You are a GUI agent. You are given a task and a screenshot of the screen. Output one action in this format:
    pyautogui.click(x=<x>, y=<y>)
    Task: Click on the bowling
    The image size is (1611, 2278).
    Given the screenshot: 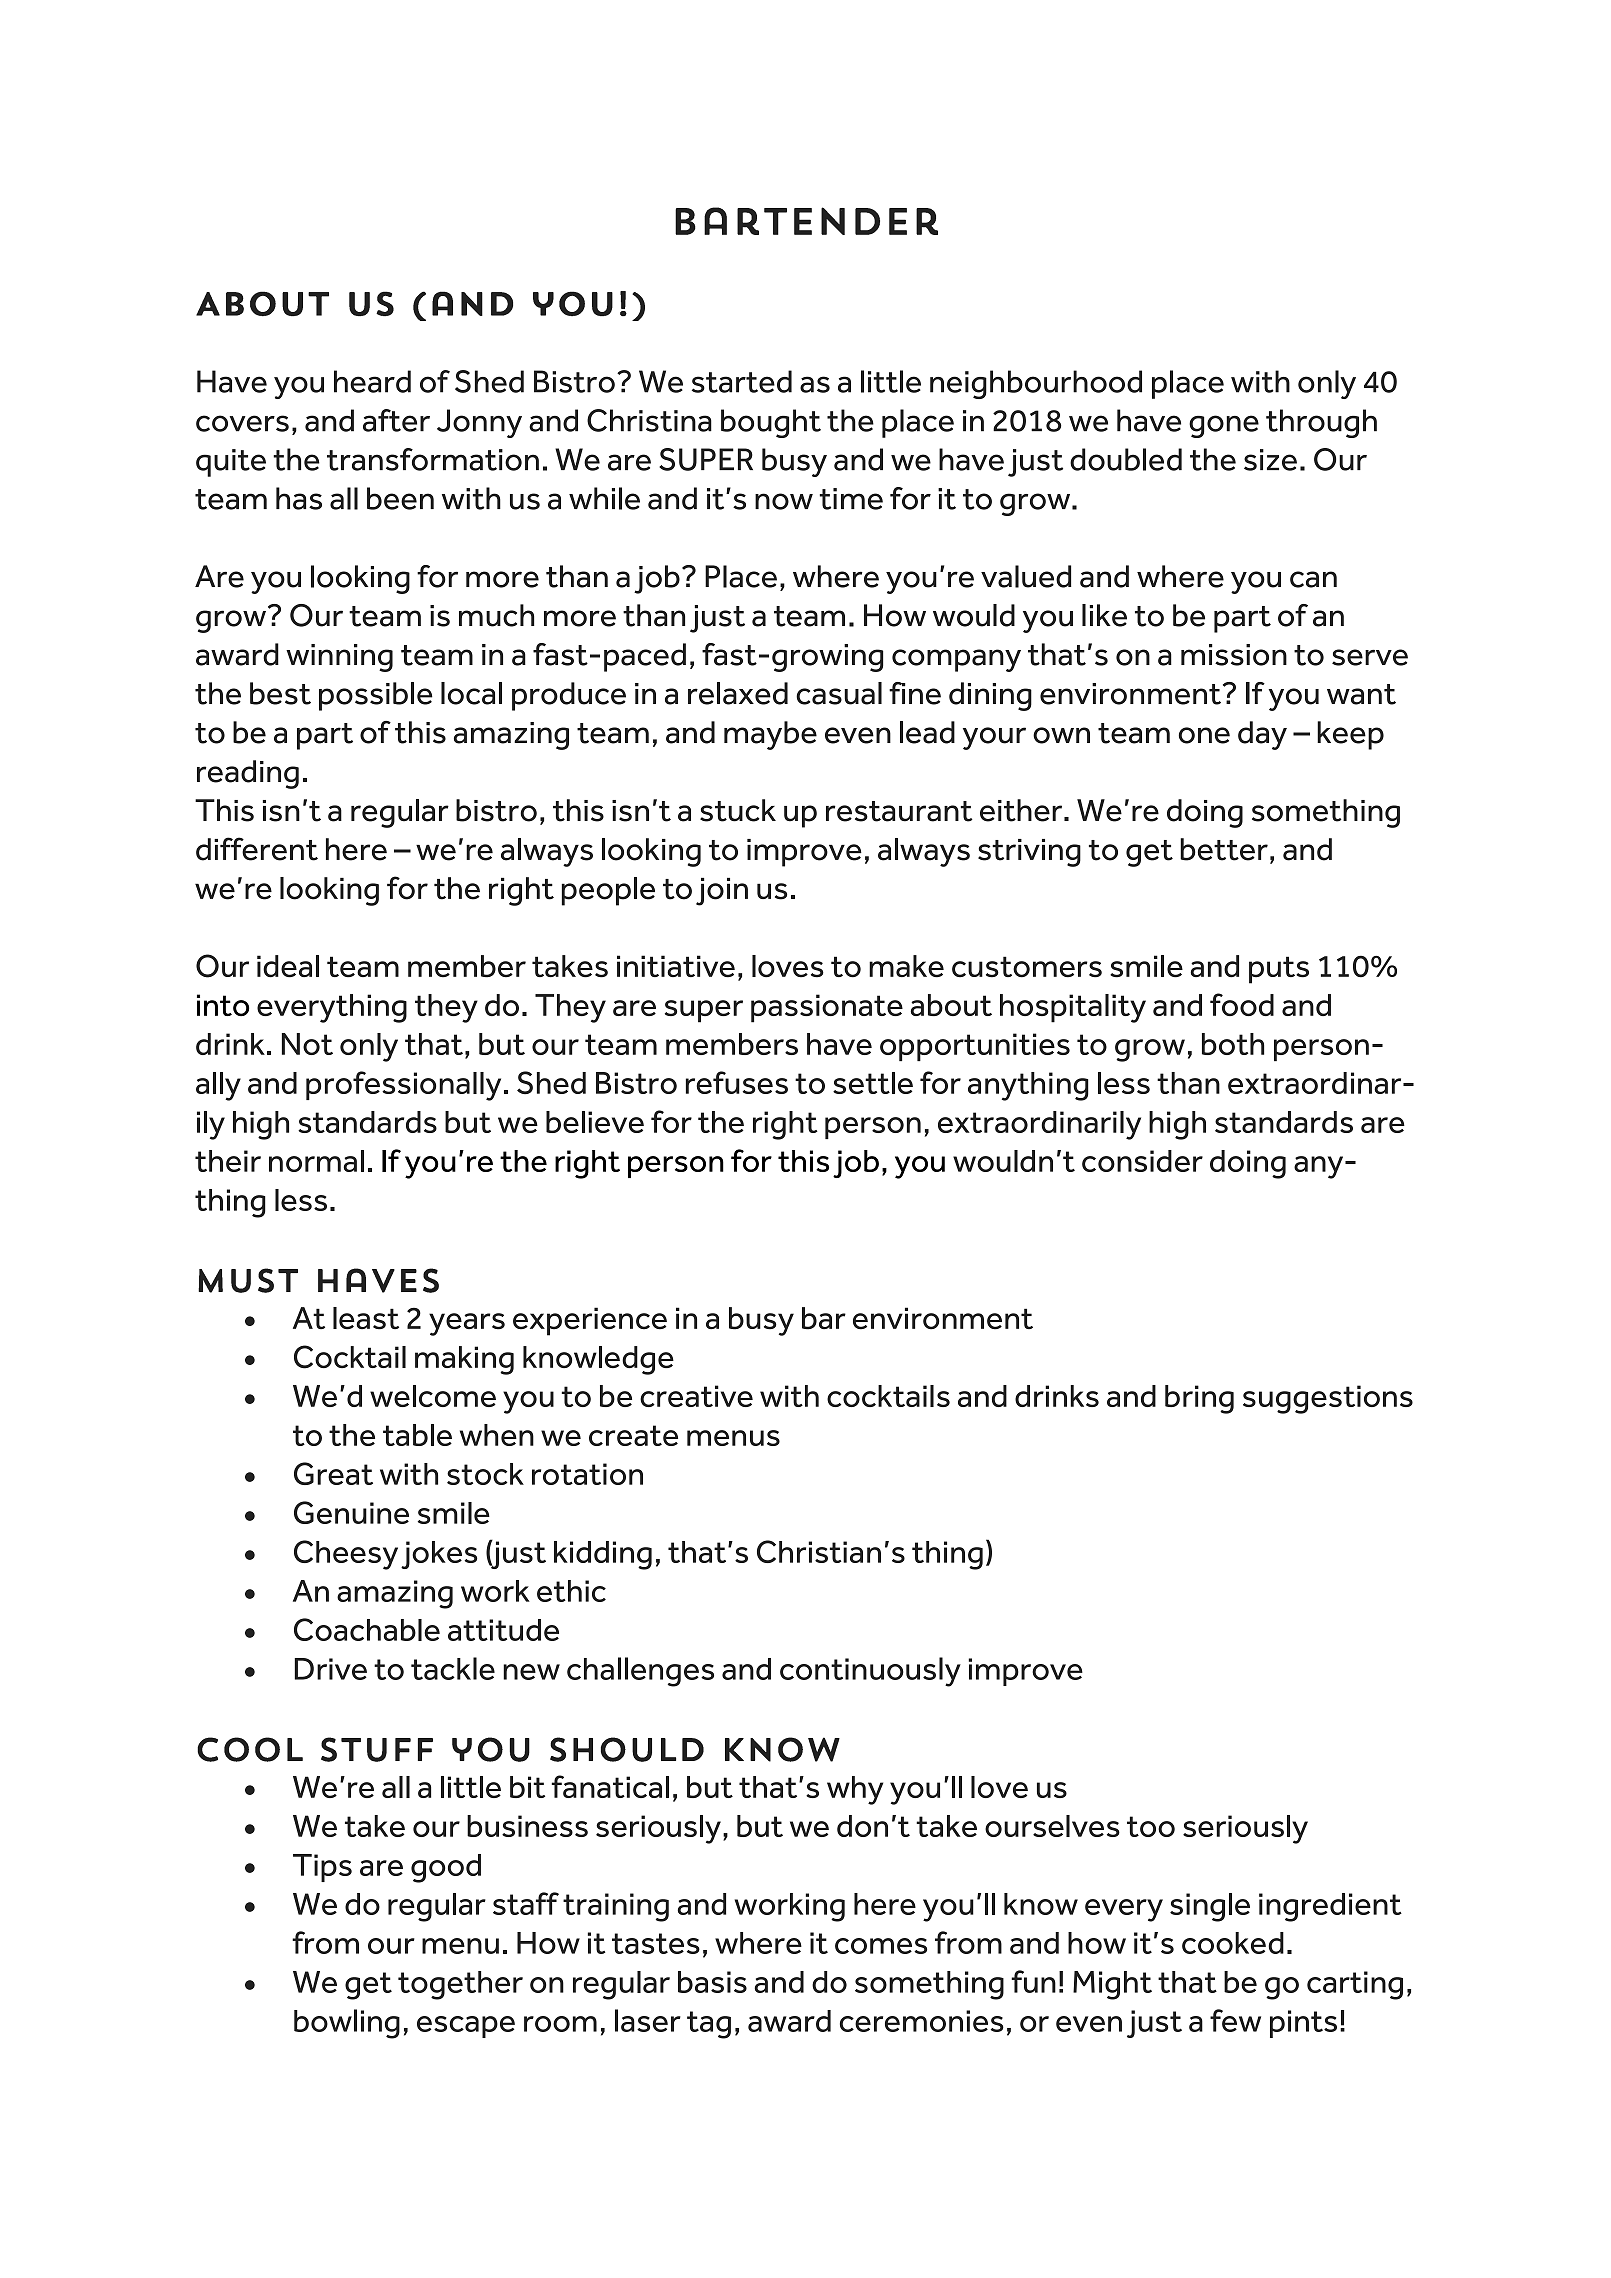 What is the action you would take?
    pyautogui.click(x=347, y=2024)
